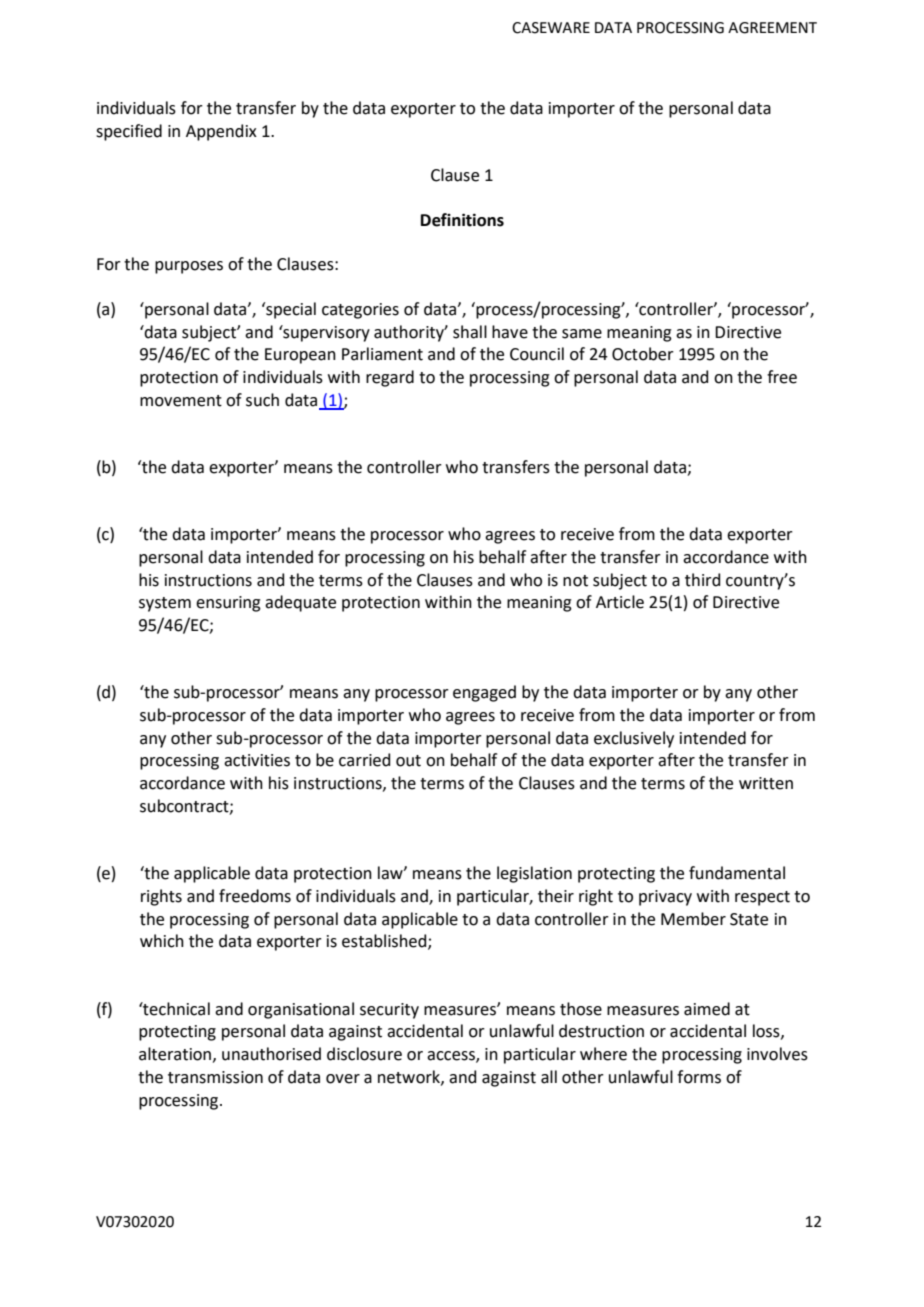 Image resolution: width=924 pixels, height=1307 pixels. I want to click on alteration, so click(175, 1054).
